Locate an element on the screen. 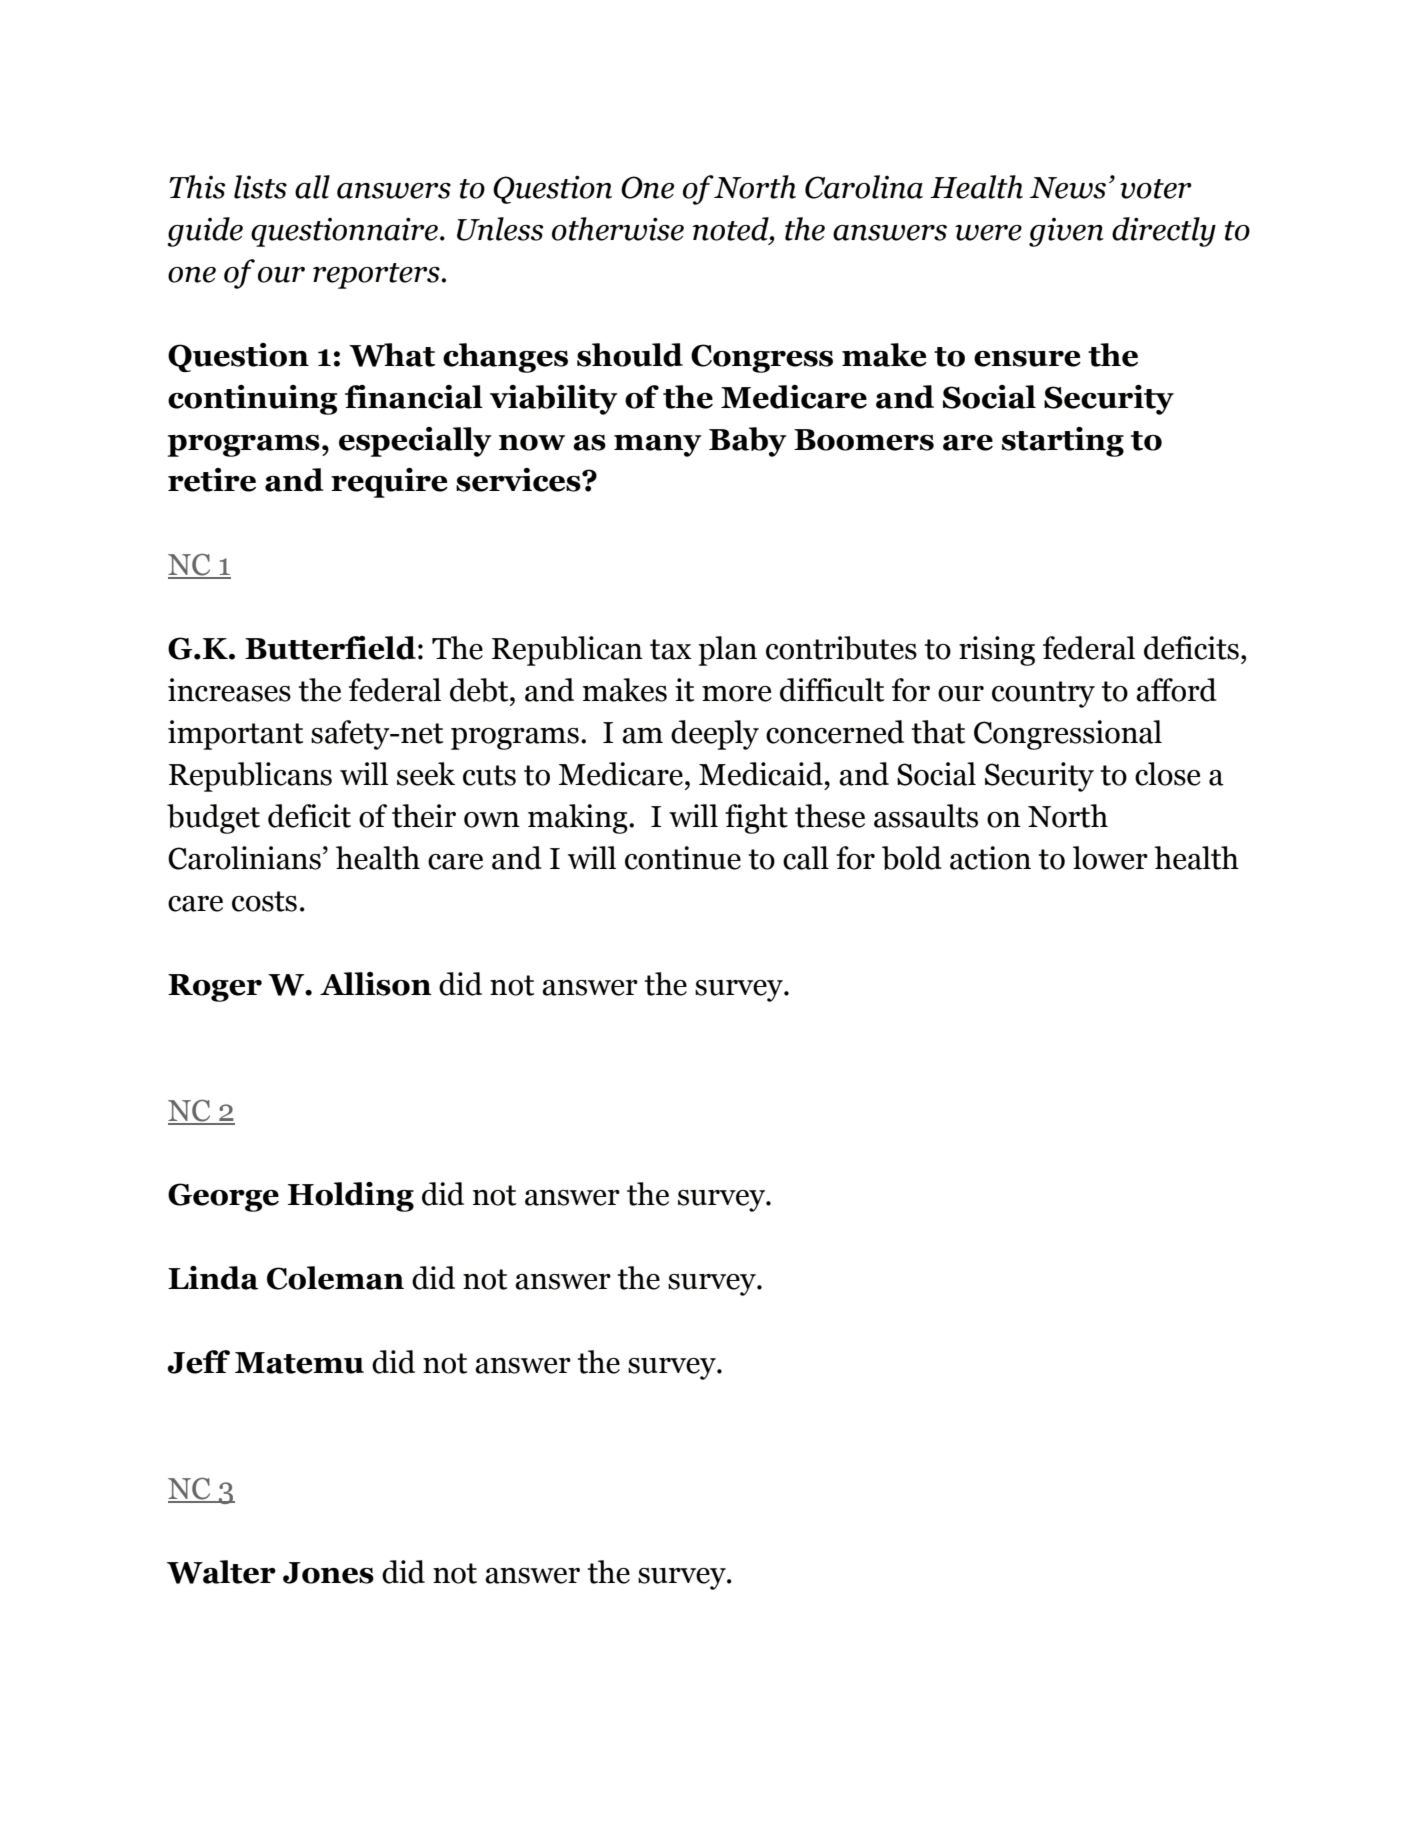  Walter is located at coordinates (221, 1572).
